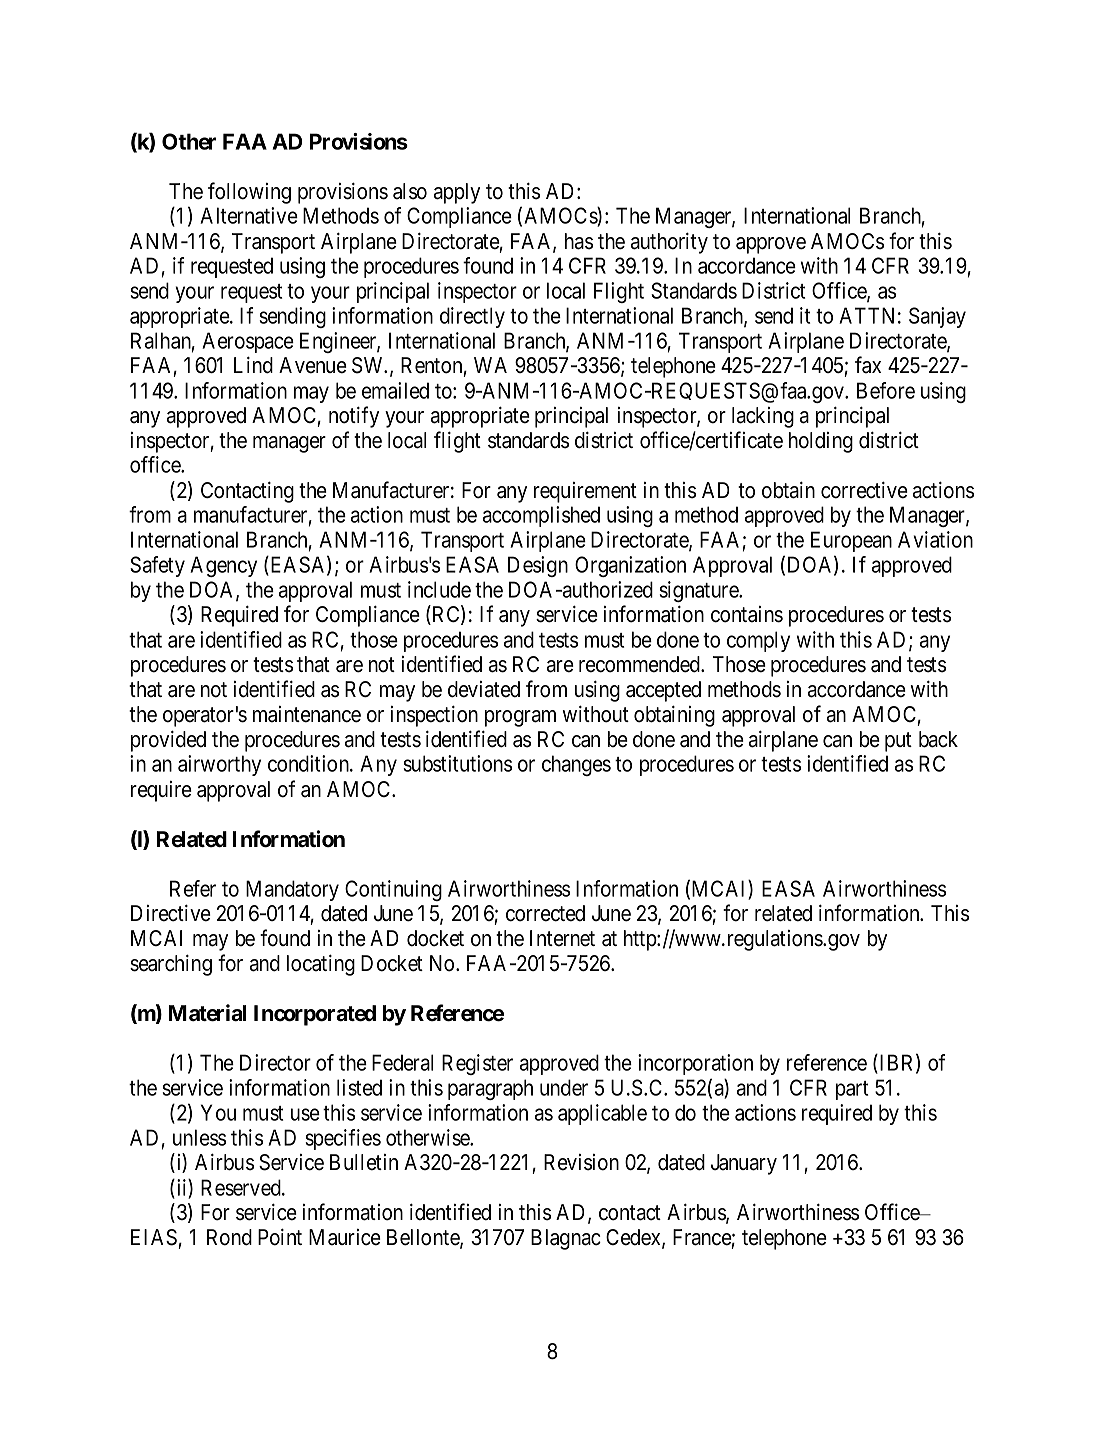 Image resolution: width=1104 pixels, height=1429 pixels. What do you see at coordinates (520, 718) in the screenshot?
I see `program` at bounding box center [520, 718].
